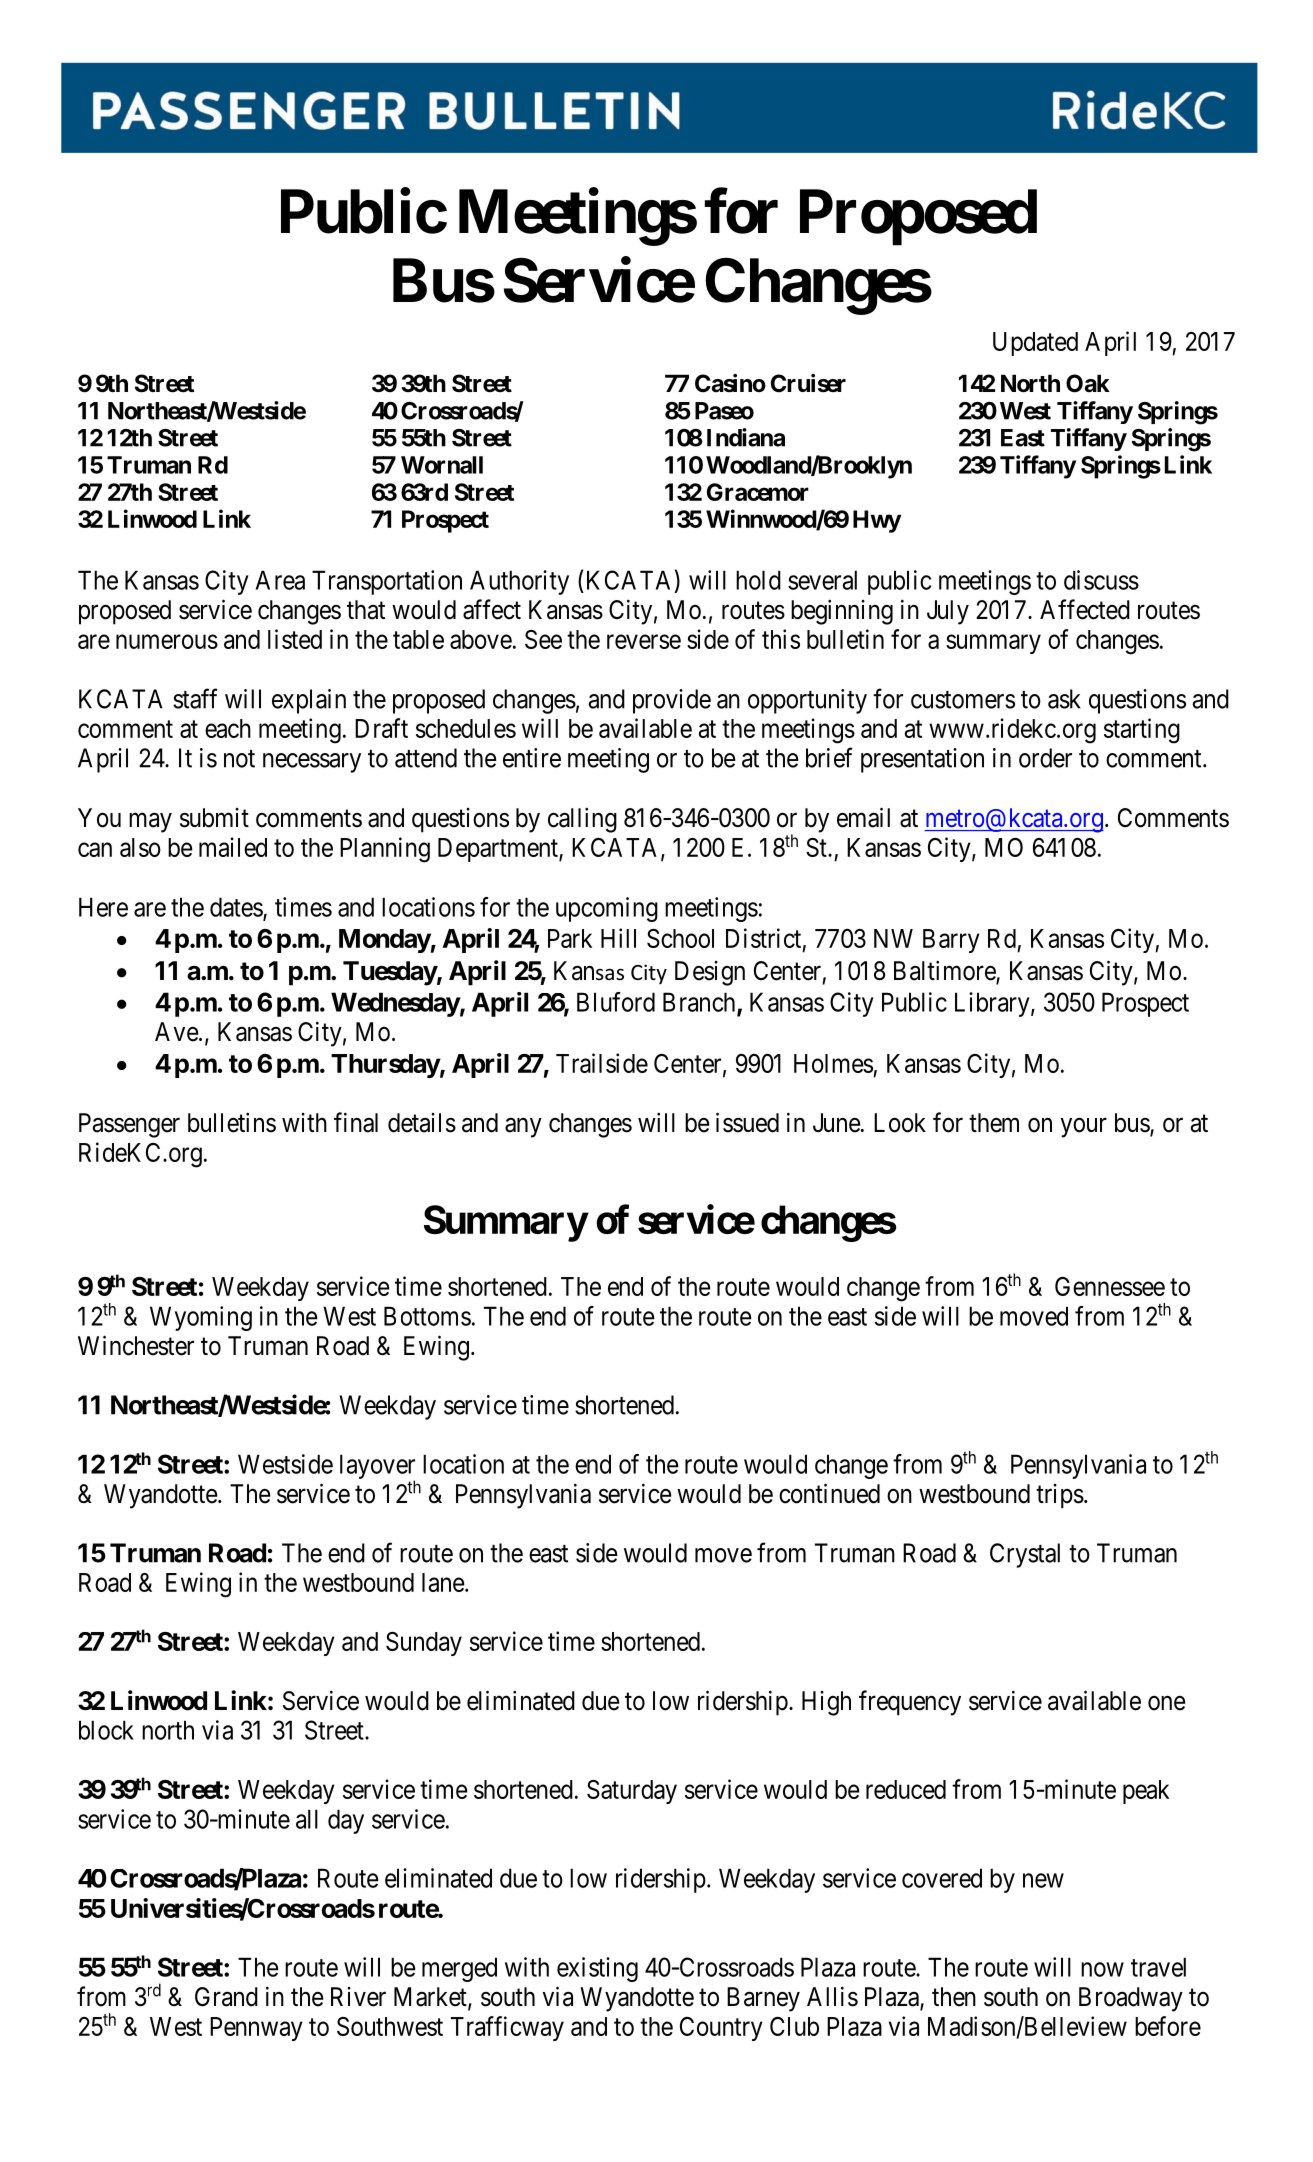 The width and height of the screenshot is (1313, 2162). I want to click on calling, so click(582, 820).
